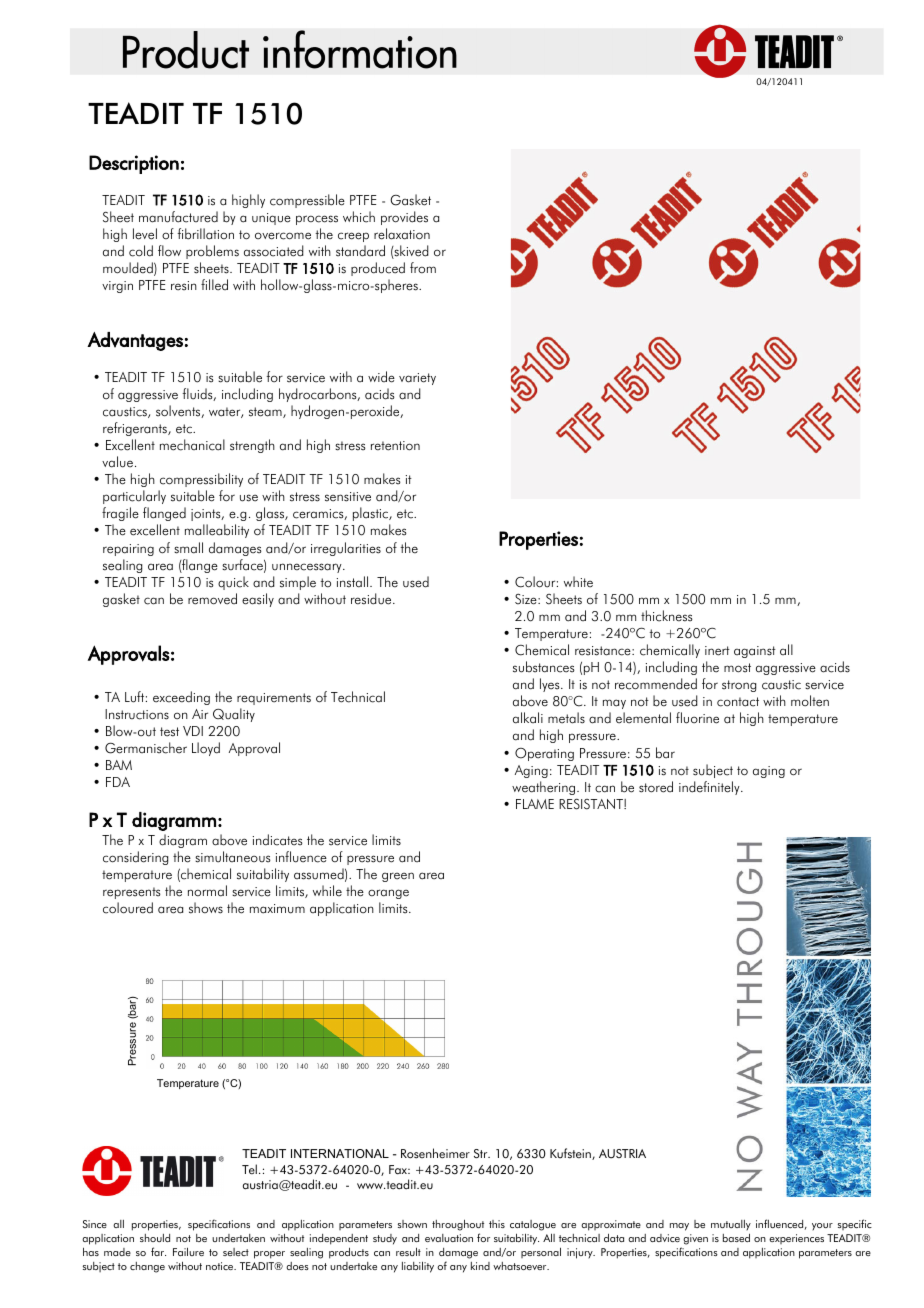  What do you see at coordinates (135, 858) in the image?
I see `considering` at bounding box center [135, 858].
